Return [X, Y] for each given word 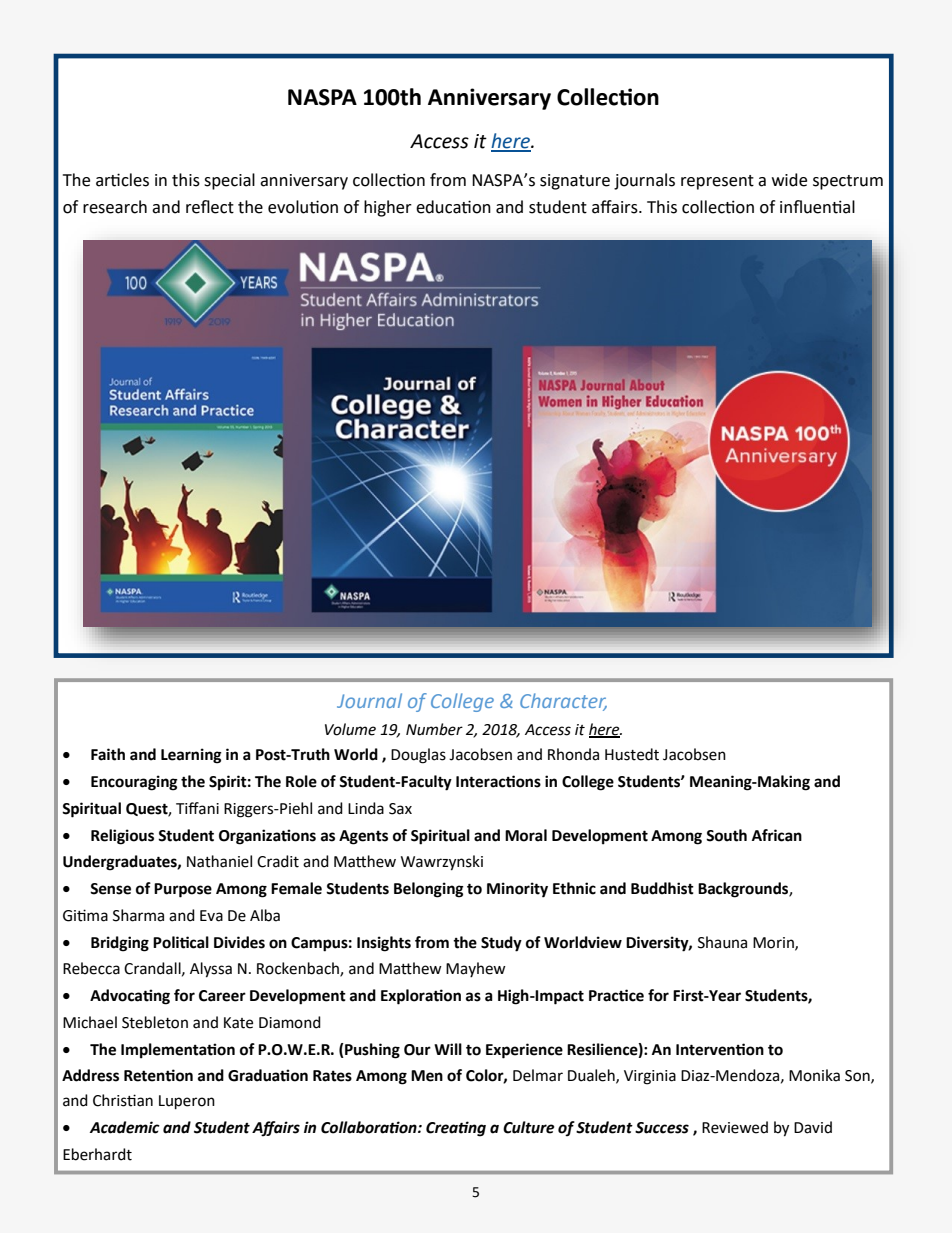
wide [789, 180]
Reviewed [735, 1127]
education [453, 207]
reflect [210, 207]
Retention [158, 1075]
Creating [456, 1129]
